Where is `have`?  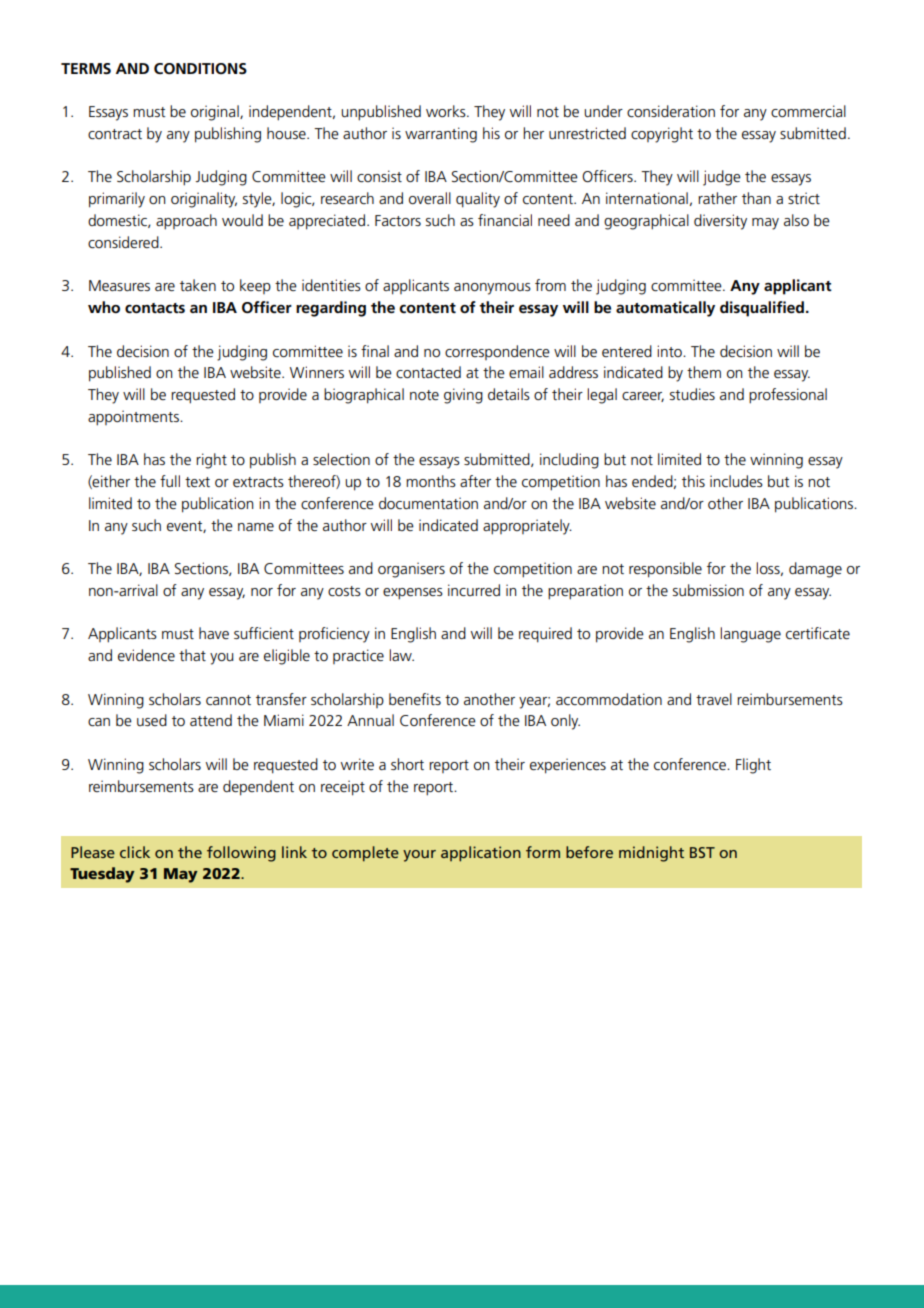 have is located at coordinates (214, 633).
